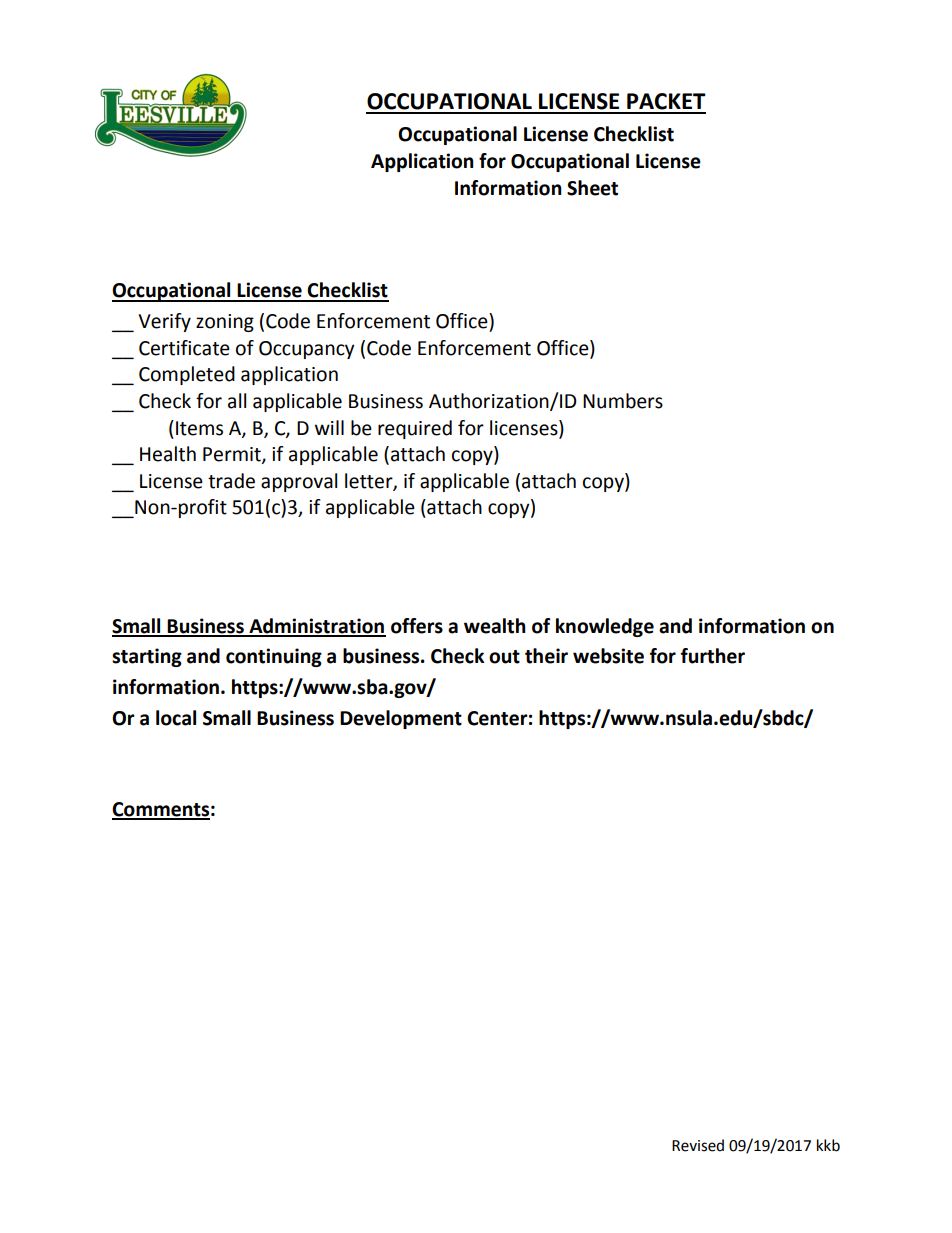 Image resolution: width=952 pixels, height=1233 pixels. What do you see at coordinates (713, 656) in the page?
I see `further` at bounding box center [713, 656].
